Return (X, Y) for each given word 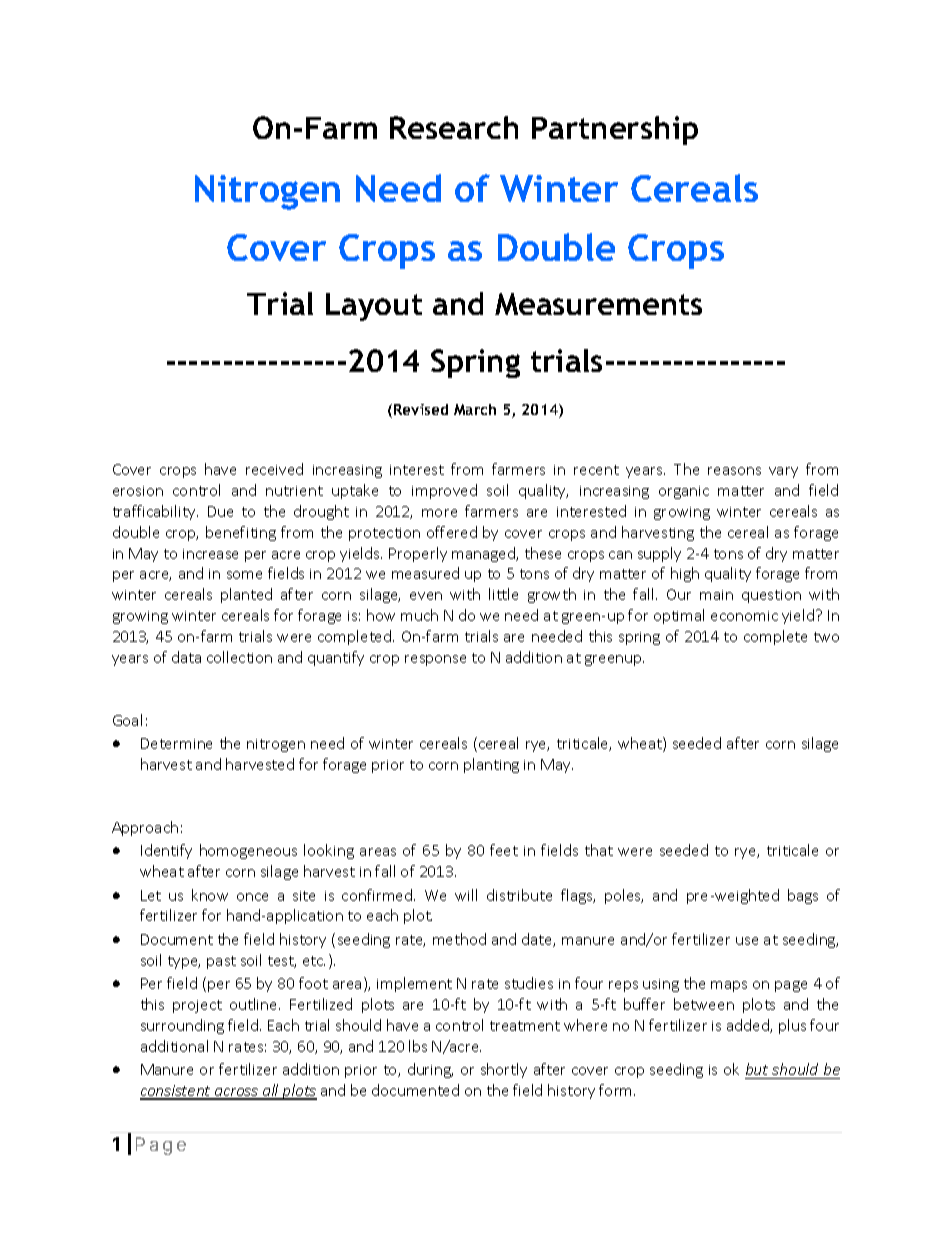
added (749, 1026)
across (236, 1093)
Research (454, 127)
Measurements (598, 304)
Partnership (615, 130)
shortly (504, 1070)
